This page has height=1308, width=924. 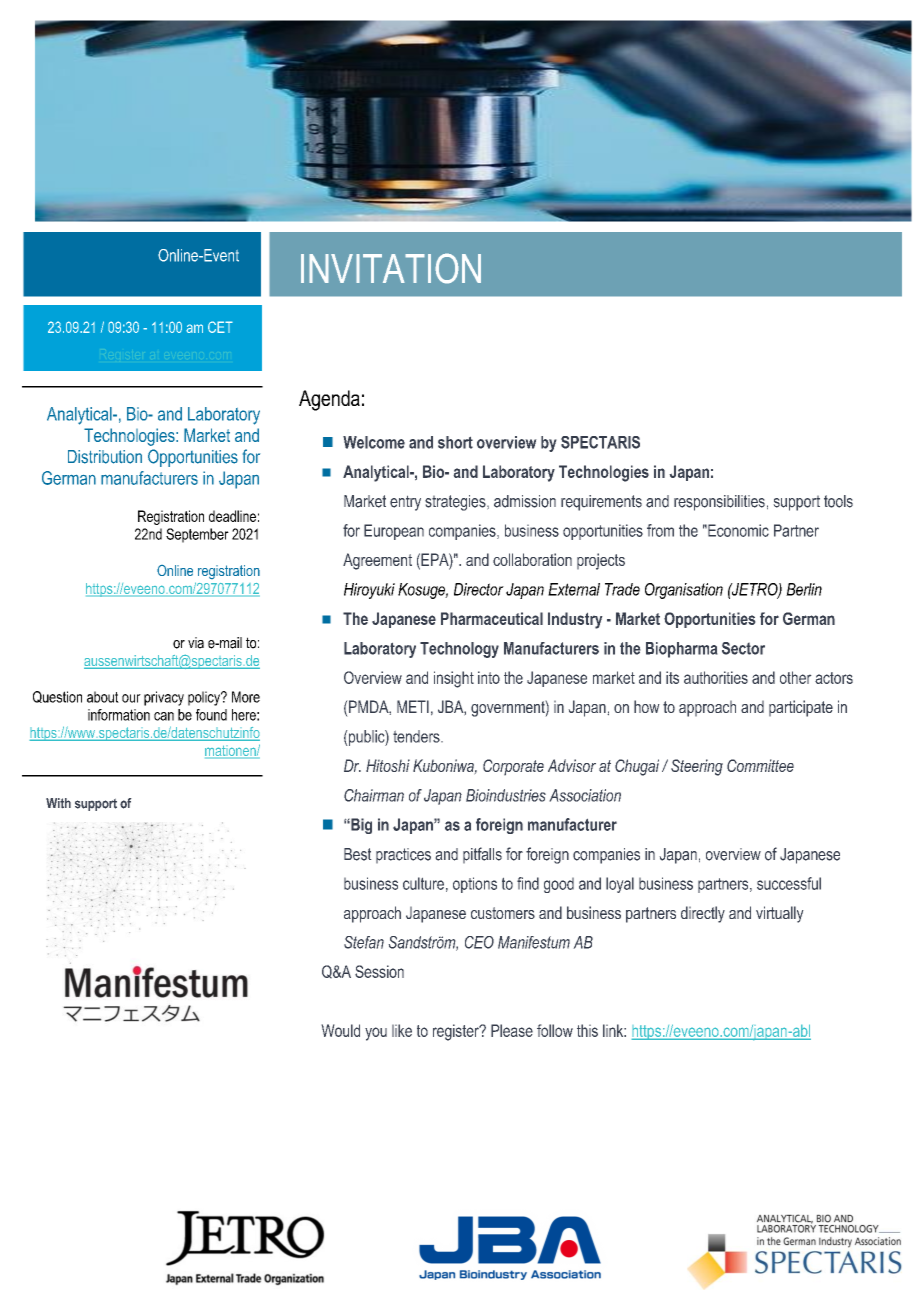 I want to click on Technology, so click(x=459, y=650).
